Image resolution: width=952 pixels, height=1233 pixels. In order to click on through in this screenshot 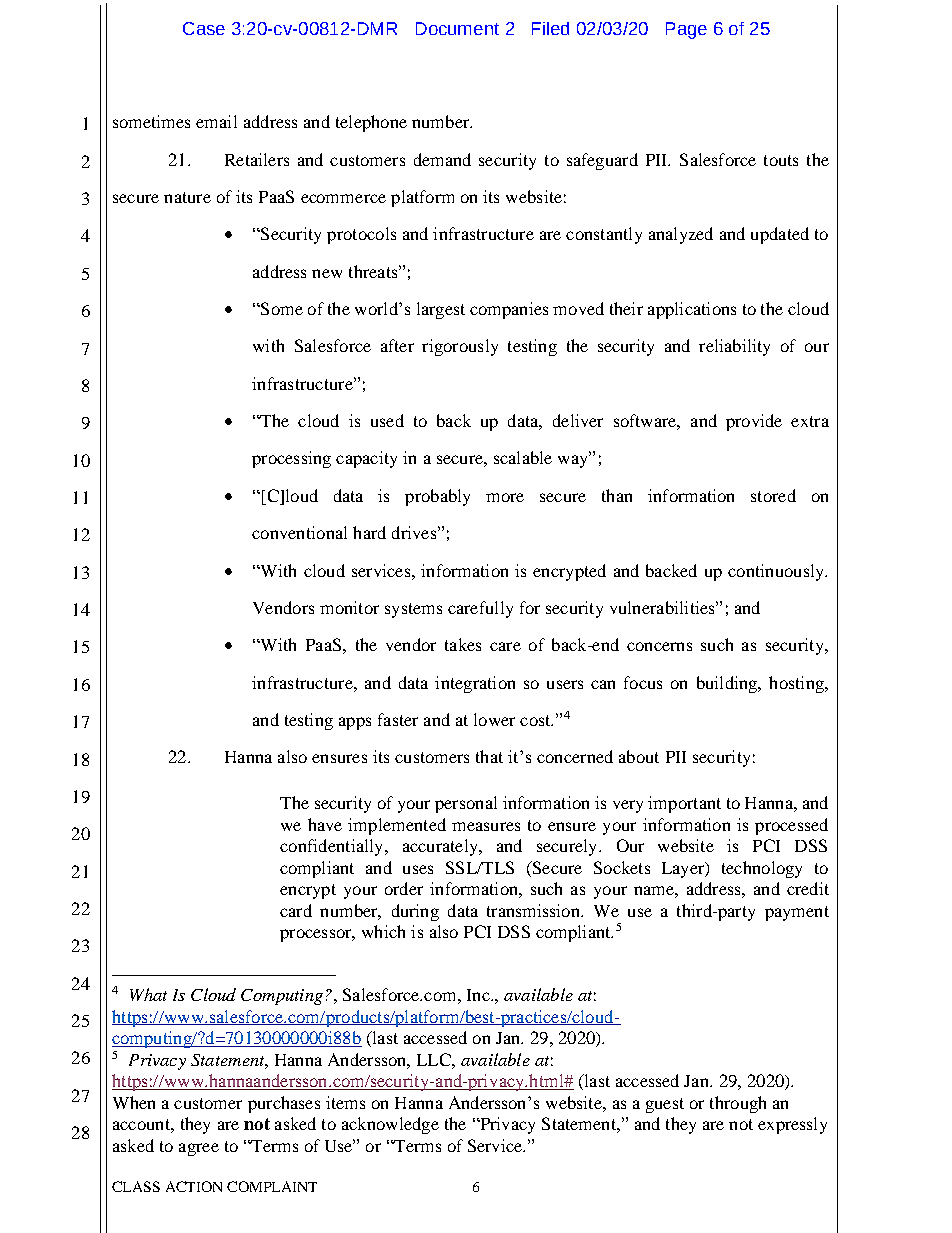, I will do `click(738, 1104)`.
